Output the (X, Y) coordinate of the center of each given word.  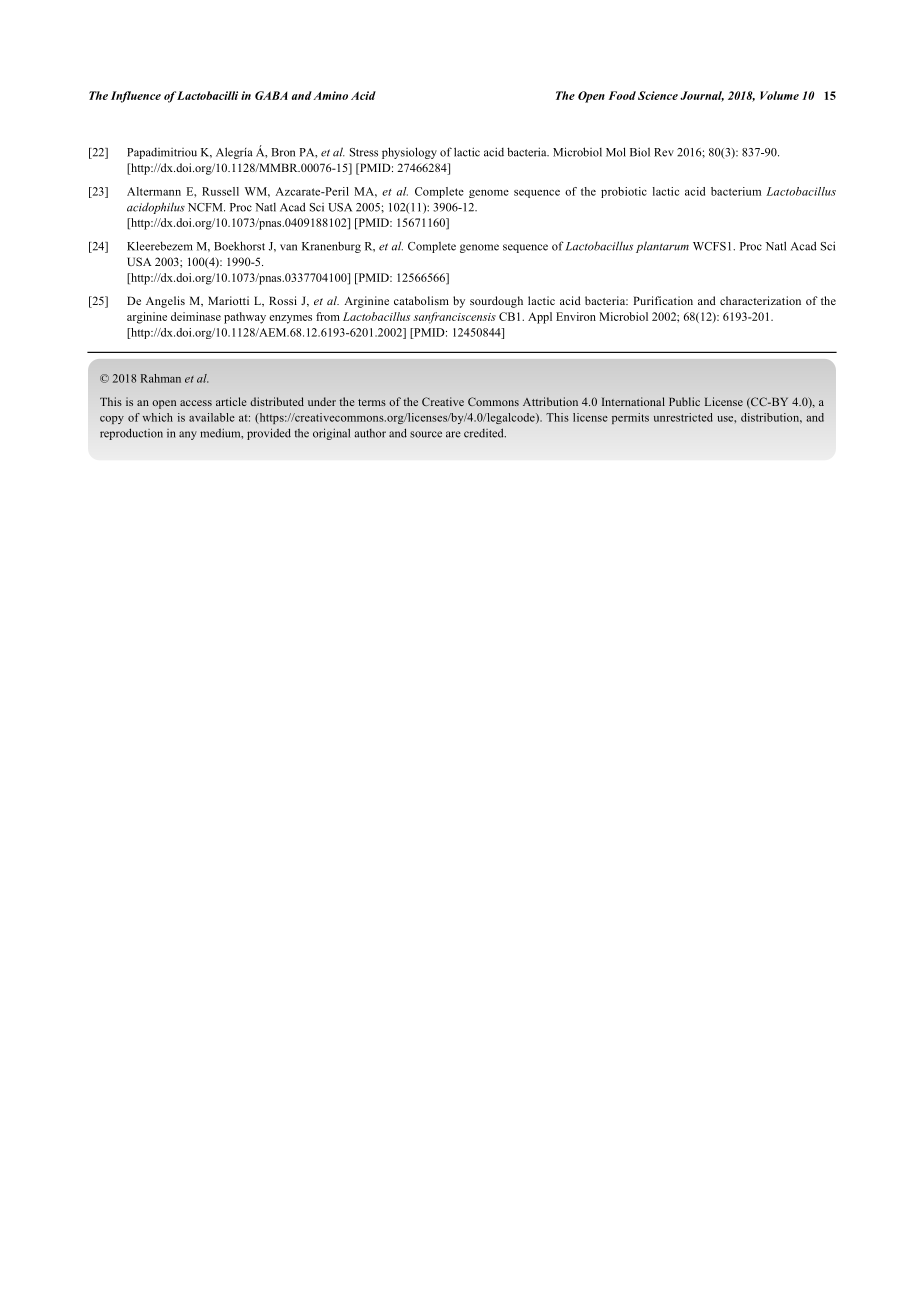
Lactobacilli (207, 95)
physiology (409, 153)
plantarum (662, 247)
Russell (220, 191)
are (453, 434)
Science (658, 95)
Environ (576, 316)
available (212, 417)
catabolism (421, 300)
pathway (245, 318)
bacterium (736, 191)
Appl (540, 318)
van (288, 247)
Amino (330, 95)
